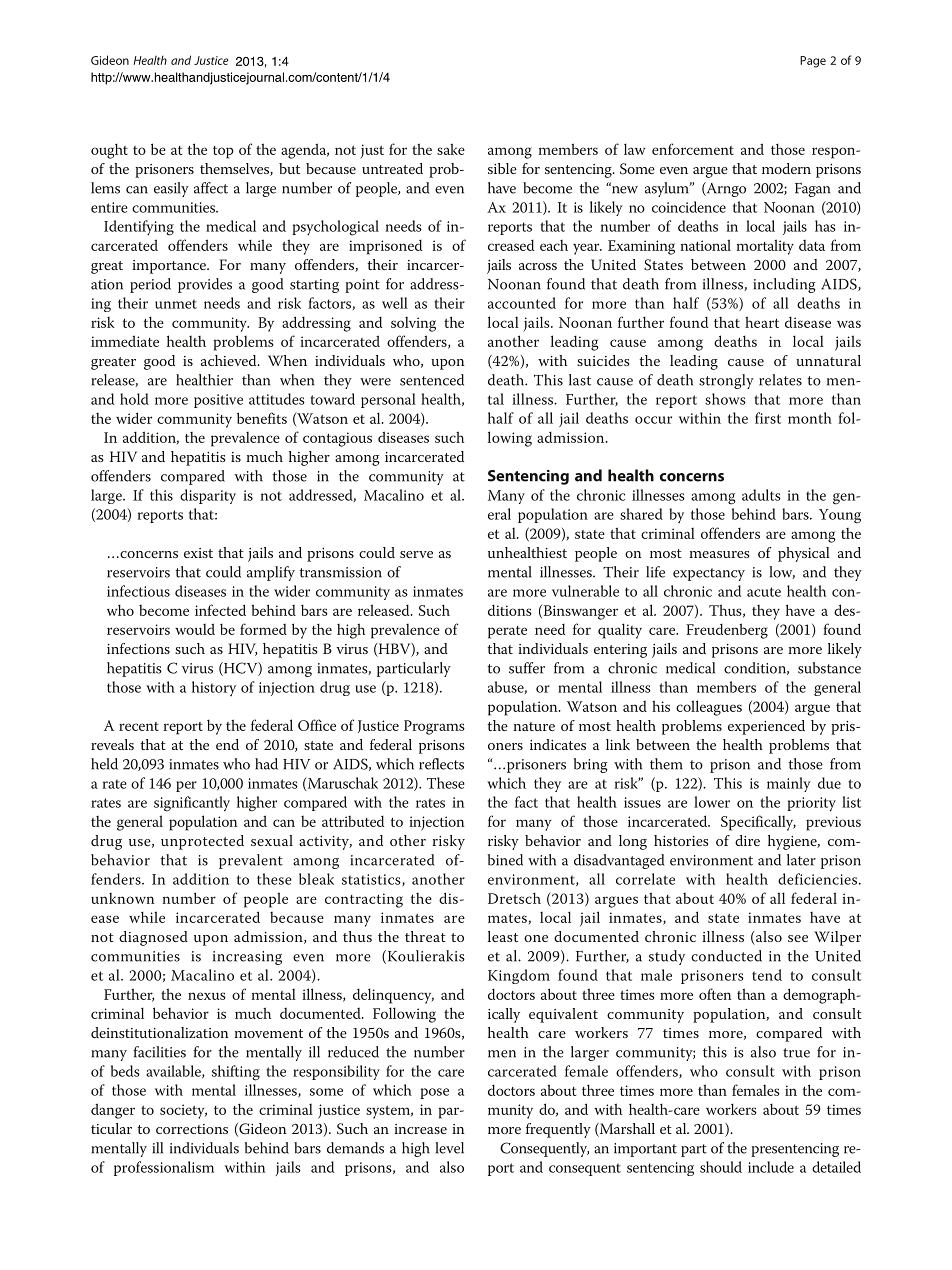 The height and width of the screenshot is (1270, 952). What do you see at coordinates (798, 938) in the screenshot?
I see `see` at bounding box center [798, 938].
